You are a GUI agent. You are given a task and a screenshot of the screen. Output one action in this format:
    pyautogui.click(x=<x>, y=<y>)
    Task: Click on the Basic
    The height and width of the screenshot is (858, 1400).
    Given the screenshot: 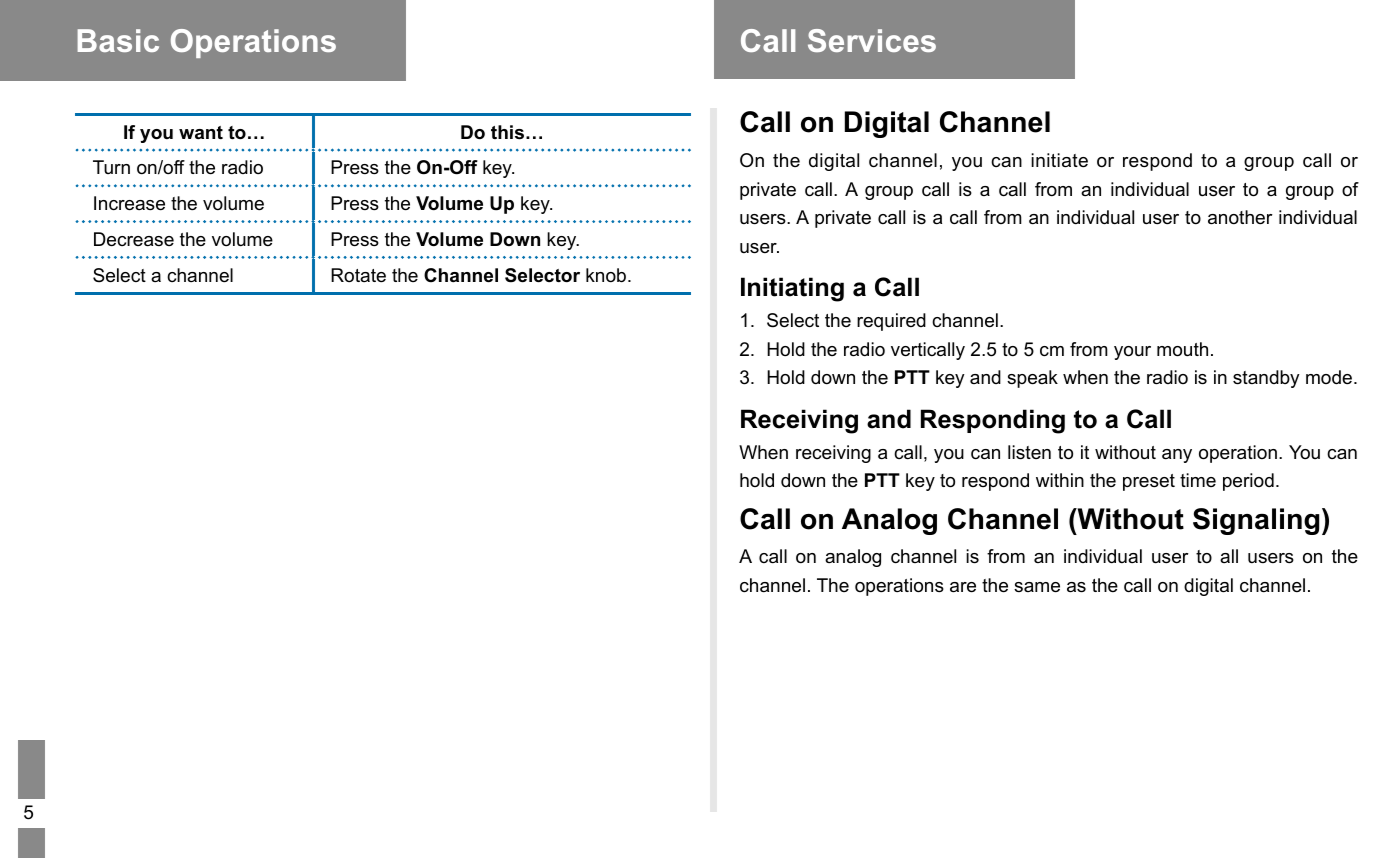 What is the action you would take?
    pyautogui.click(x=118, y=40)
